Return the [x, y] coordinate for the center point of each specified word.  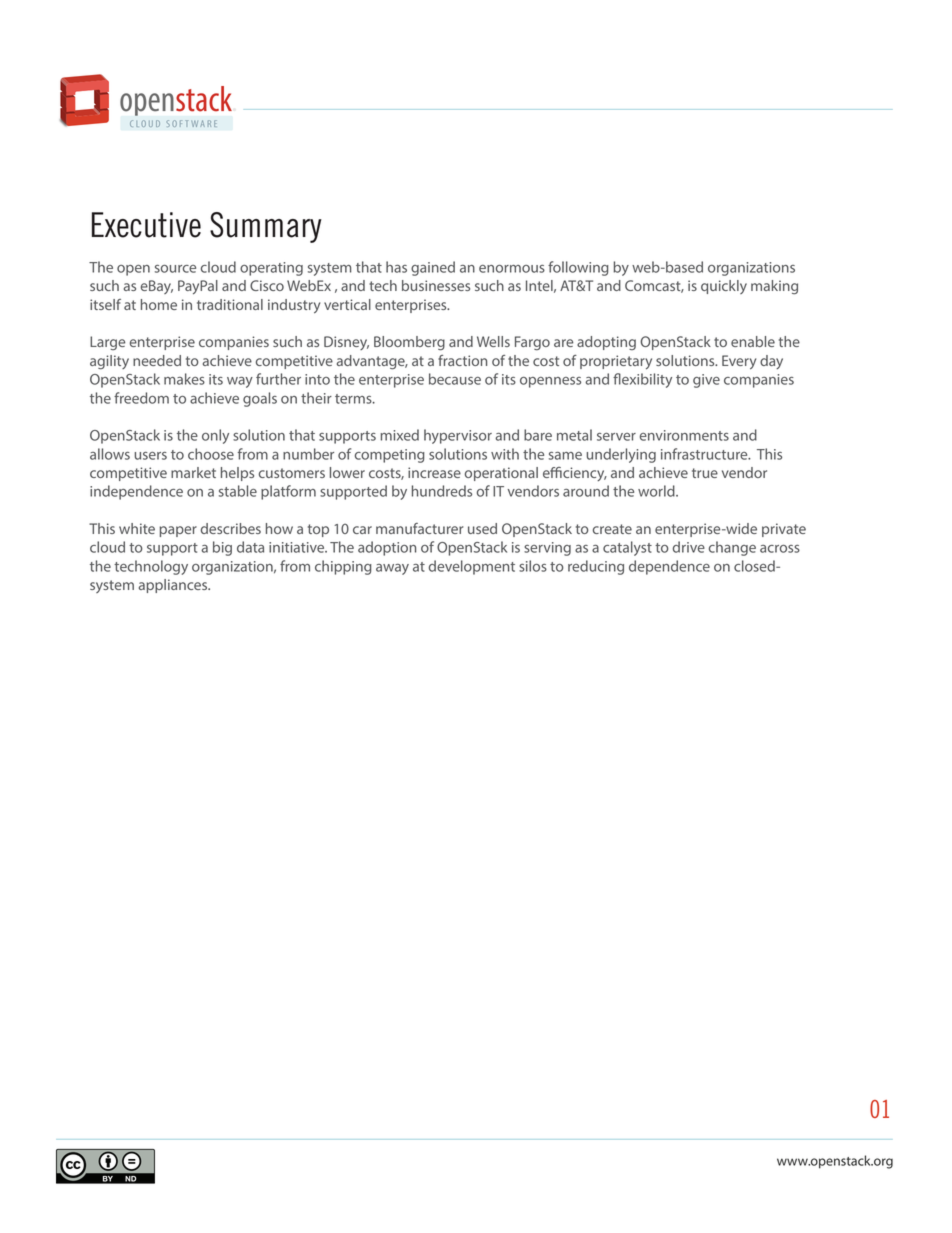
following [578, 268]
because [455, 379]
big [222, 548]
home [159, 304]
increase [434, 472]
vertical [347, 304]
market [193, 472]
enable [753, 341]
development [472, 567]
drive [689, 547]
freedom [141, 398]
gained [433, 268]
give [706, 381]
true [705, 473]
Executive [146, 225]
